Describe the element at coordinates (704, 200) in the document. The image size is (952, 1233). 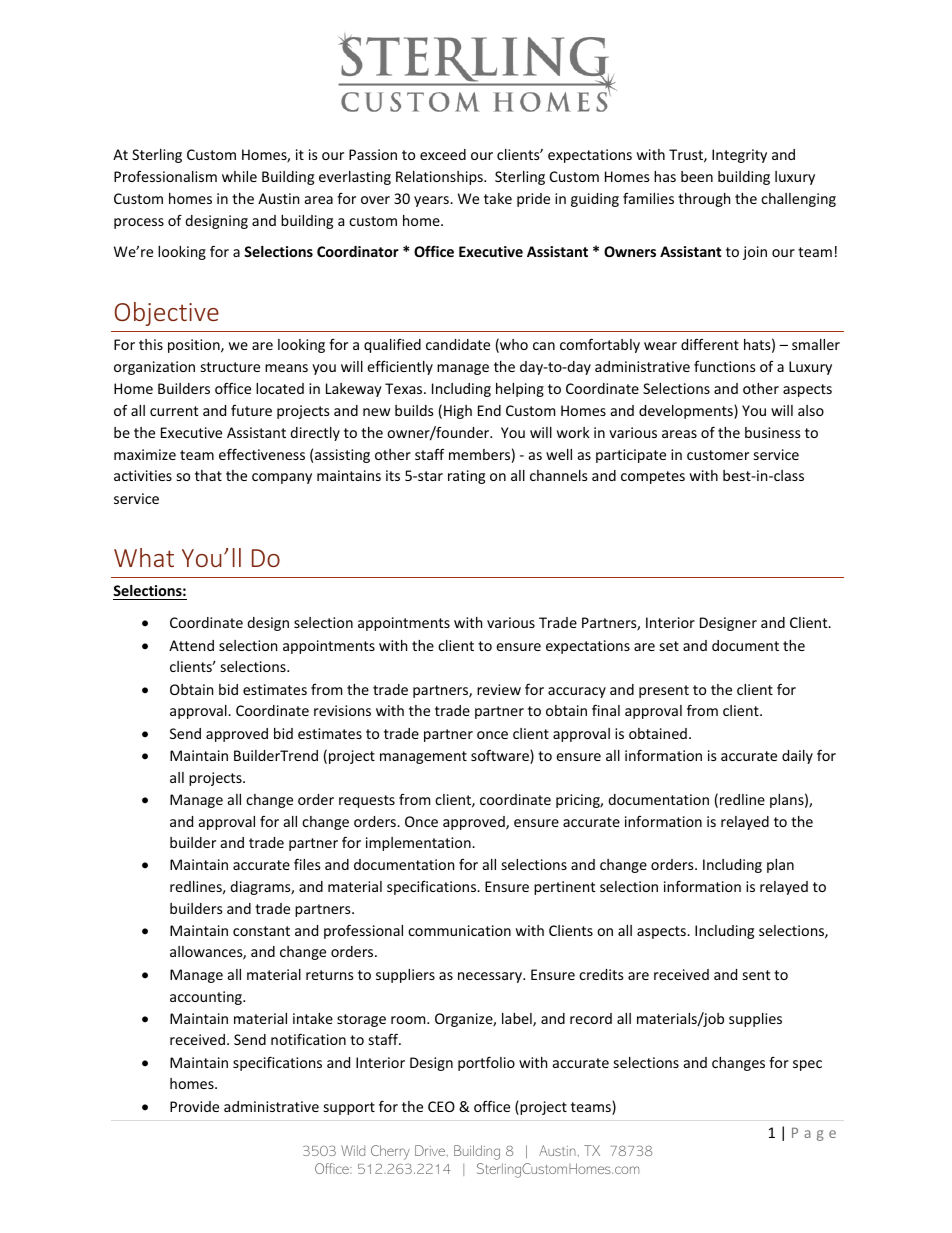
I see `through` at that location.
